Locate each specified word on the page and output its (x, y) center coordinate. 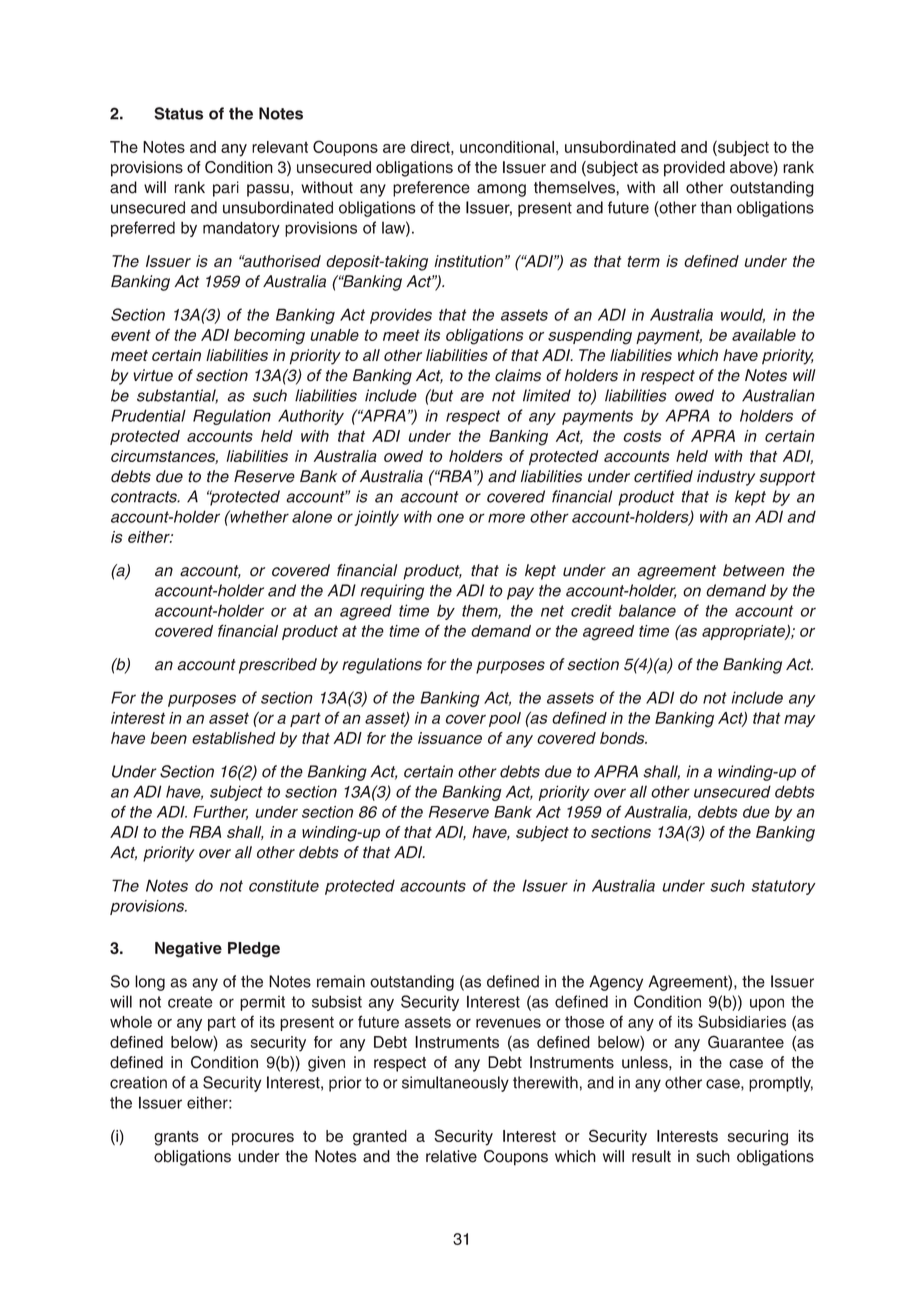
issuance (450, 738)
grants (176, 1138)
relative (451, 1156)
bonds (623, 738)
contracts (145, 497)
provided (694, 169)
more (506, 518)
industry (726, 478)
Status (178, 113)
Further (220, 813)
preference (431, 189)
